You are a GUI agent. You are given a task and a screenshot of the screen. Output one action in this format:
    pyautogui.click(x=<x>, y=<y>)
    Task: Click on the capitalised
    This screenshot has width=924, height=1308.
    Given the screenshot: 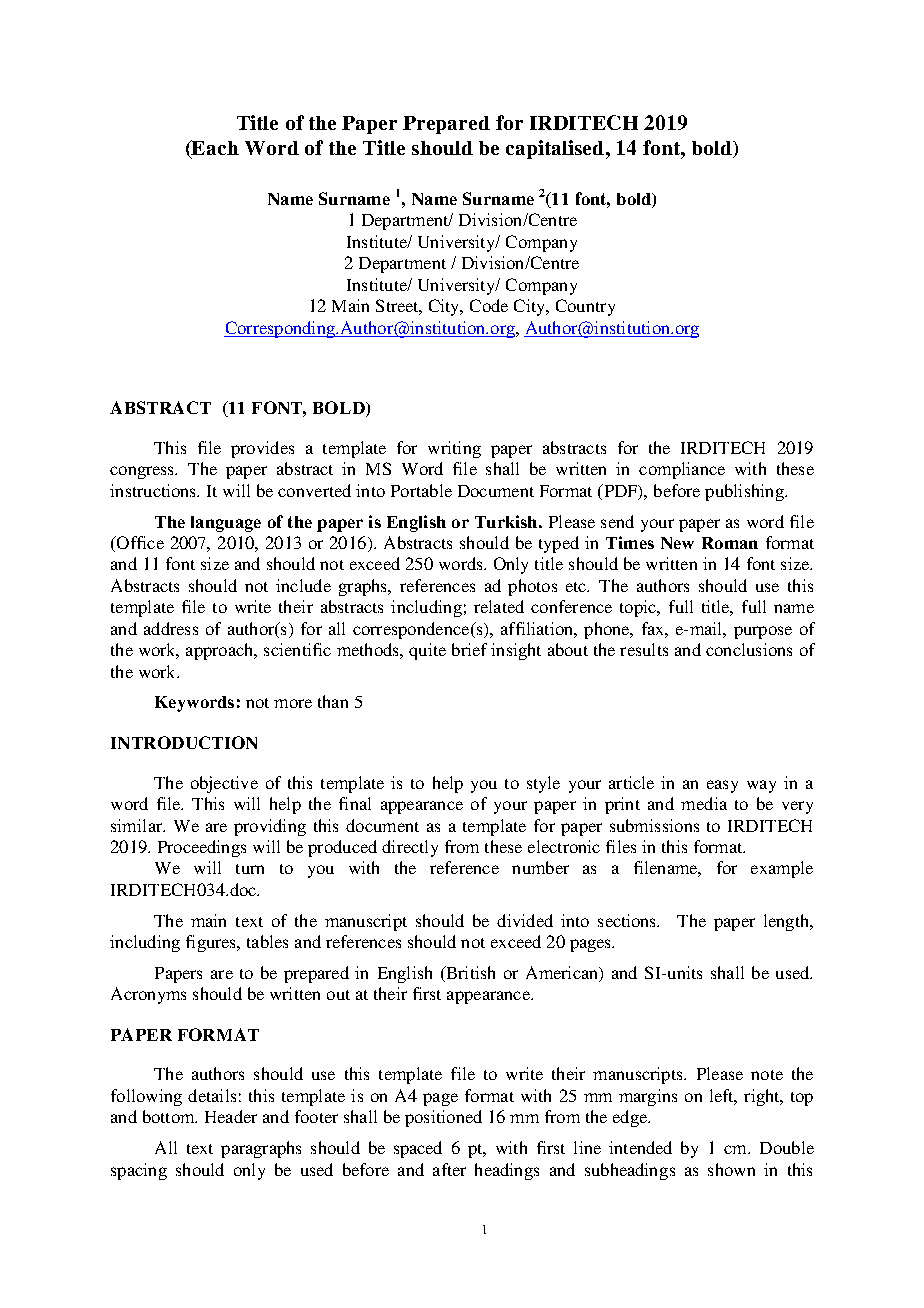 What is the action you would take?
    pyautogui.click(x=555, y=149)
